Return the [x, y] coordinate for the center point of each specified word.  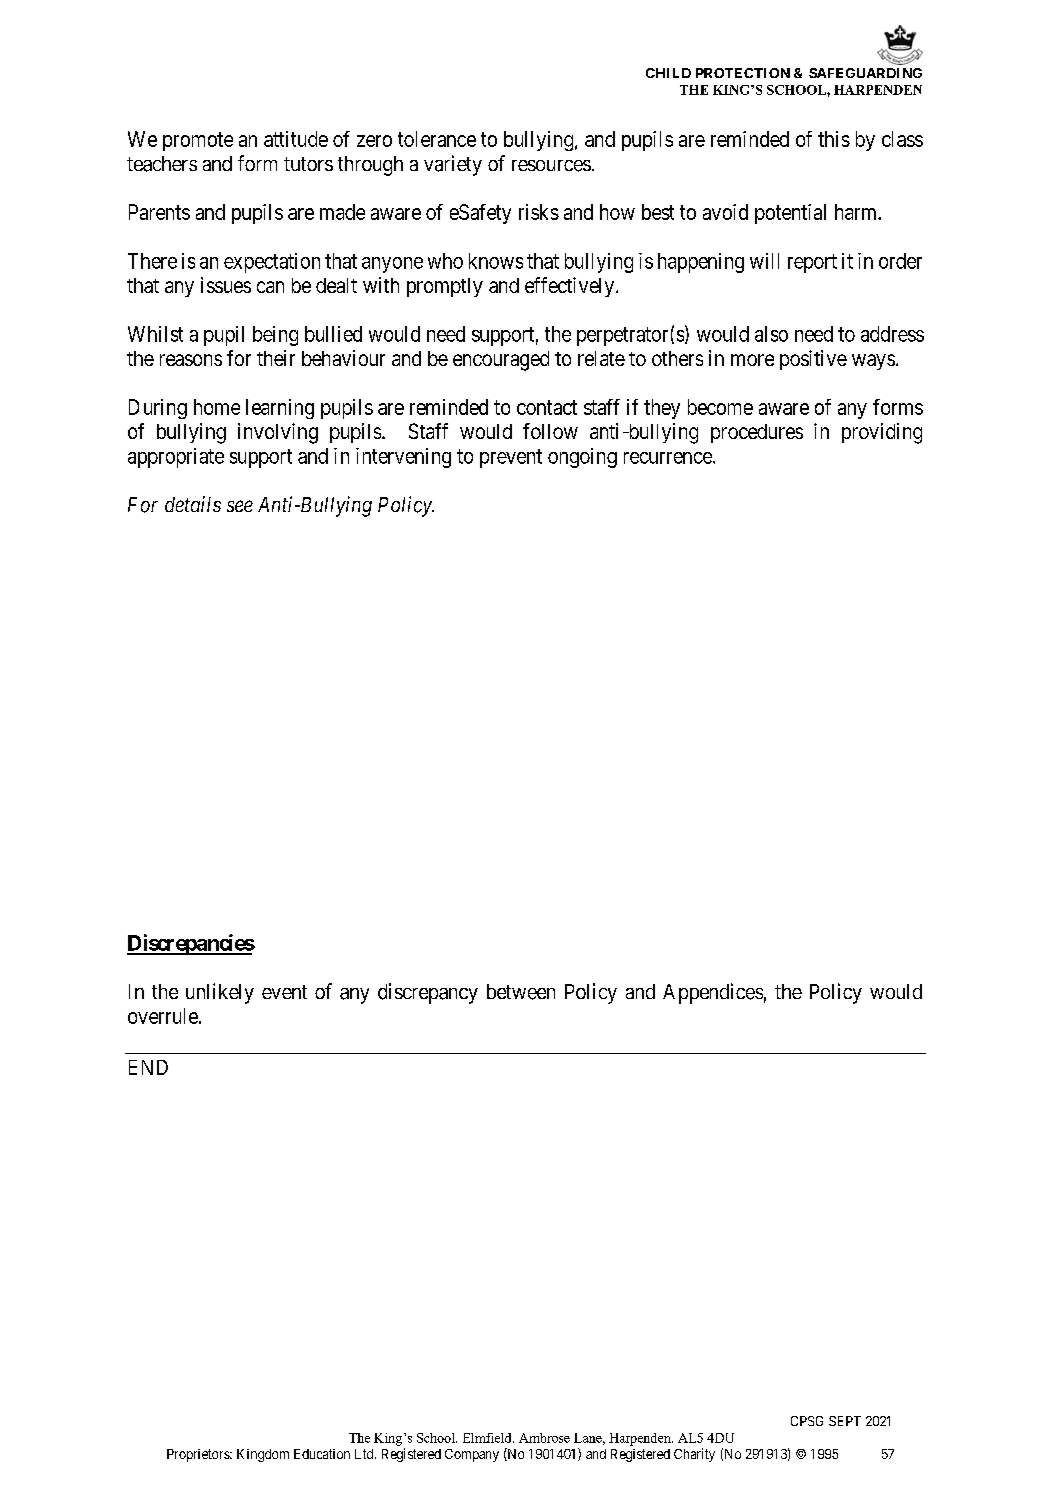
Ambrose [544, 1438]
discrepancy [428, 993]
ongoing [582, 458]
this [834, 139]
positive [813, 360]
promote [198, 141]
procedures [757, 433]
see [240, 506]
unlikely [220, 993]
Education [322, 1454]
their [276, 358]
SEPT [845, 1421]
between [521, 992]
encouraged [501, 361]
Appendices [713, 993]
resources [551, 166]
